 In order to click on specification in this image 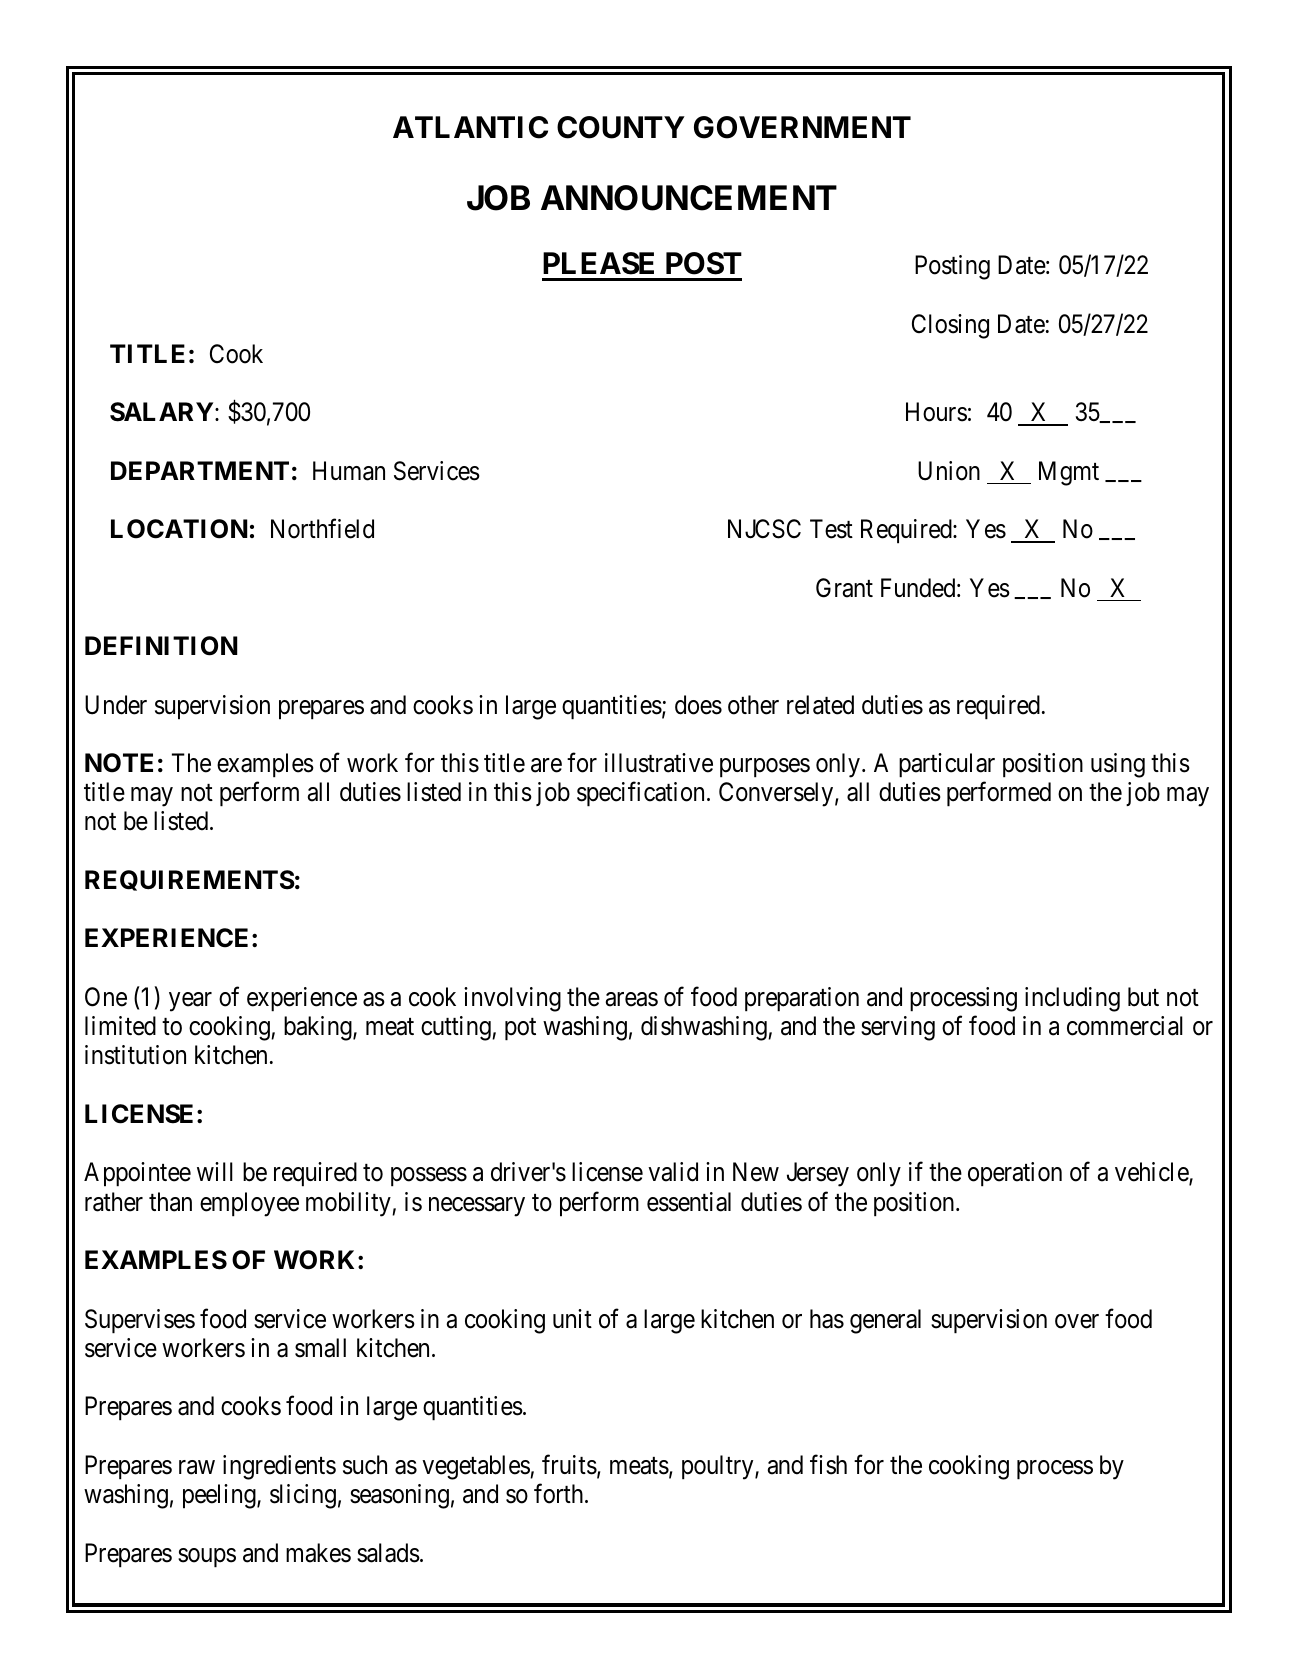, I will do `click(640, 794)`.
